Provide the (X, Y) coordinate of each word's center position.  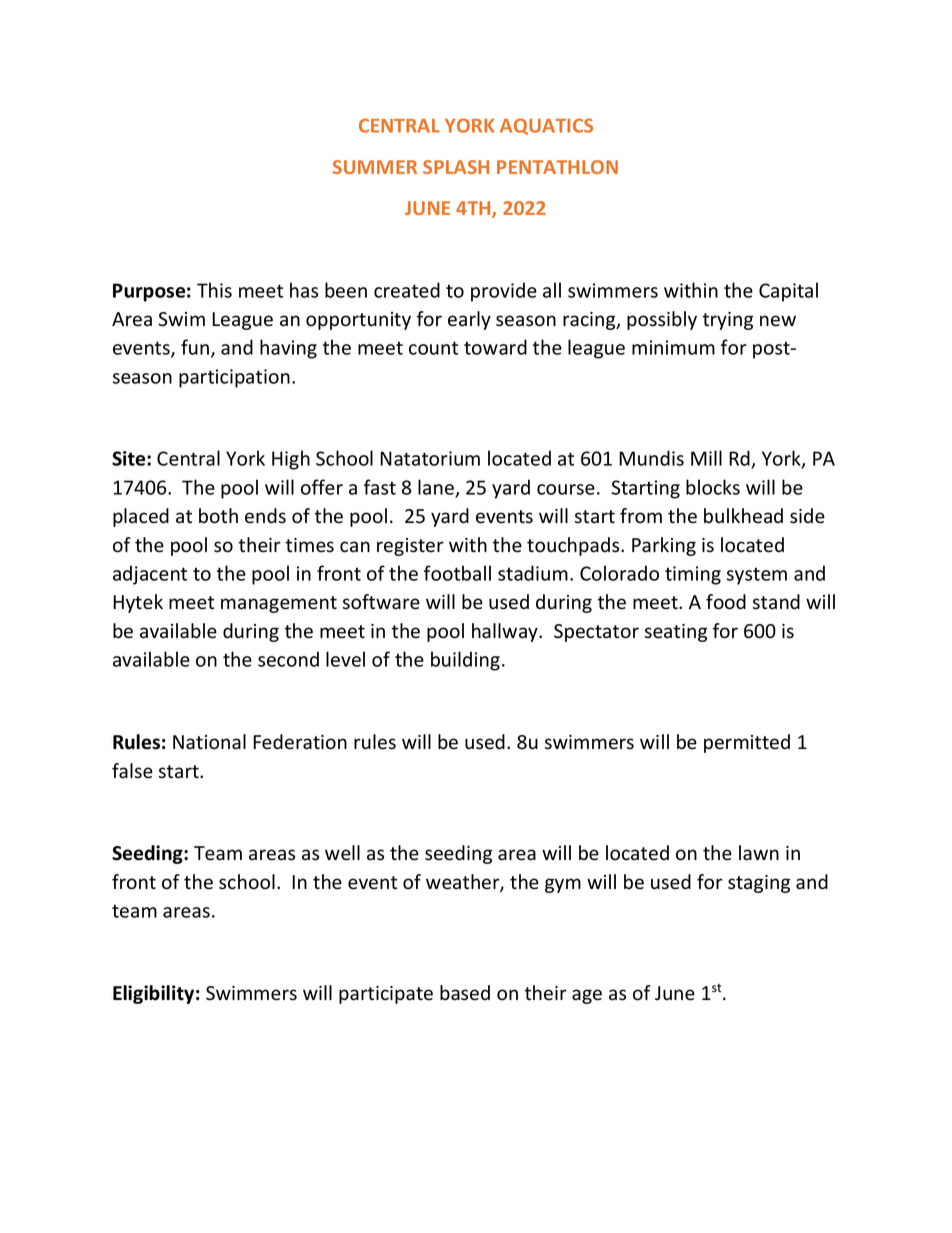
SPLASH (456, 167)
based (465, 993)
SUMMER (375, 167)
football (457, 573)
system (757, 576)
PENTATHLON (557, 167)
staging (759, 884)
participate (386, 995)
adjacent (150, 575)
